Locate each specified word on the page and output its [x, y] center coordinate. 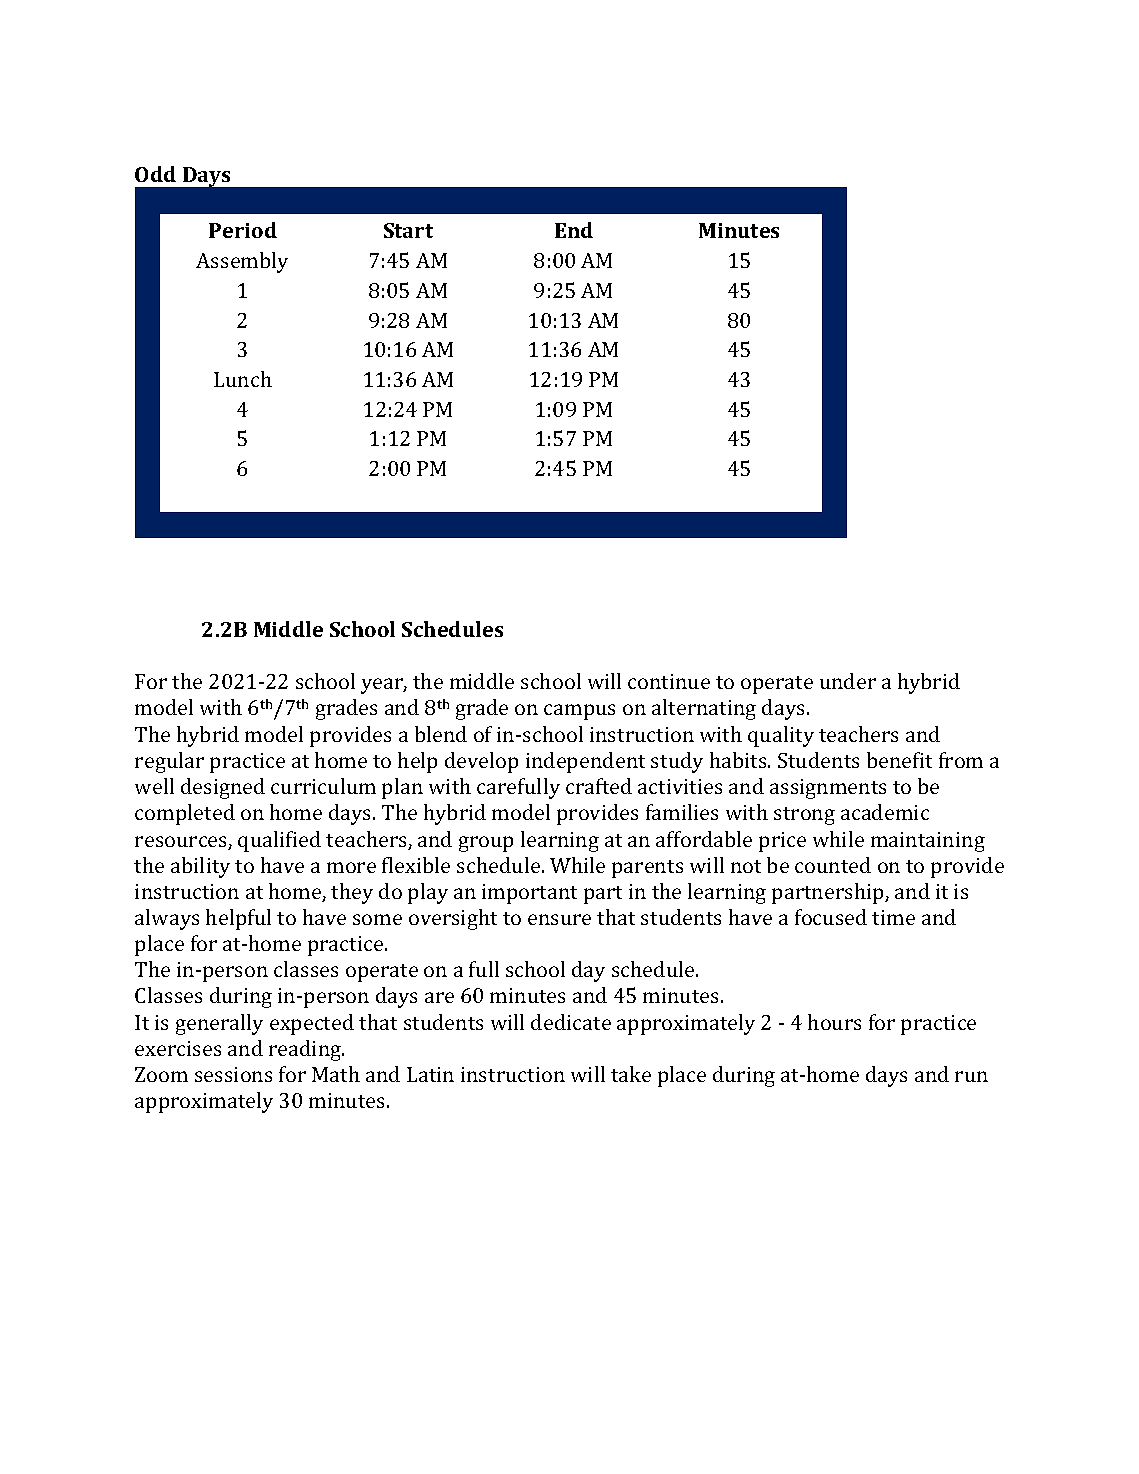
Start [408, 230]
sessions [233, 1074]
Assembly [242, 262]
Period [243, 230]
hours [834, 1022]
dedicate [571, 1022]
